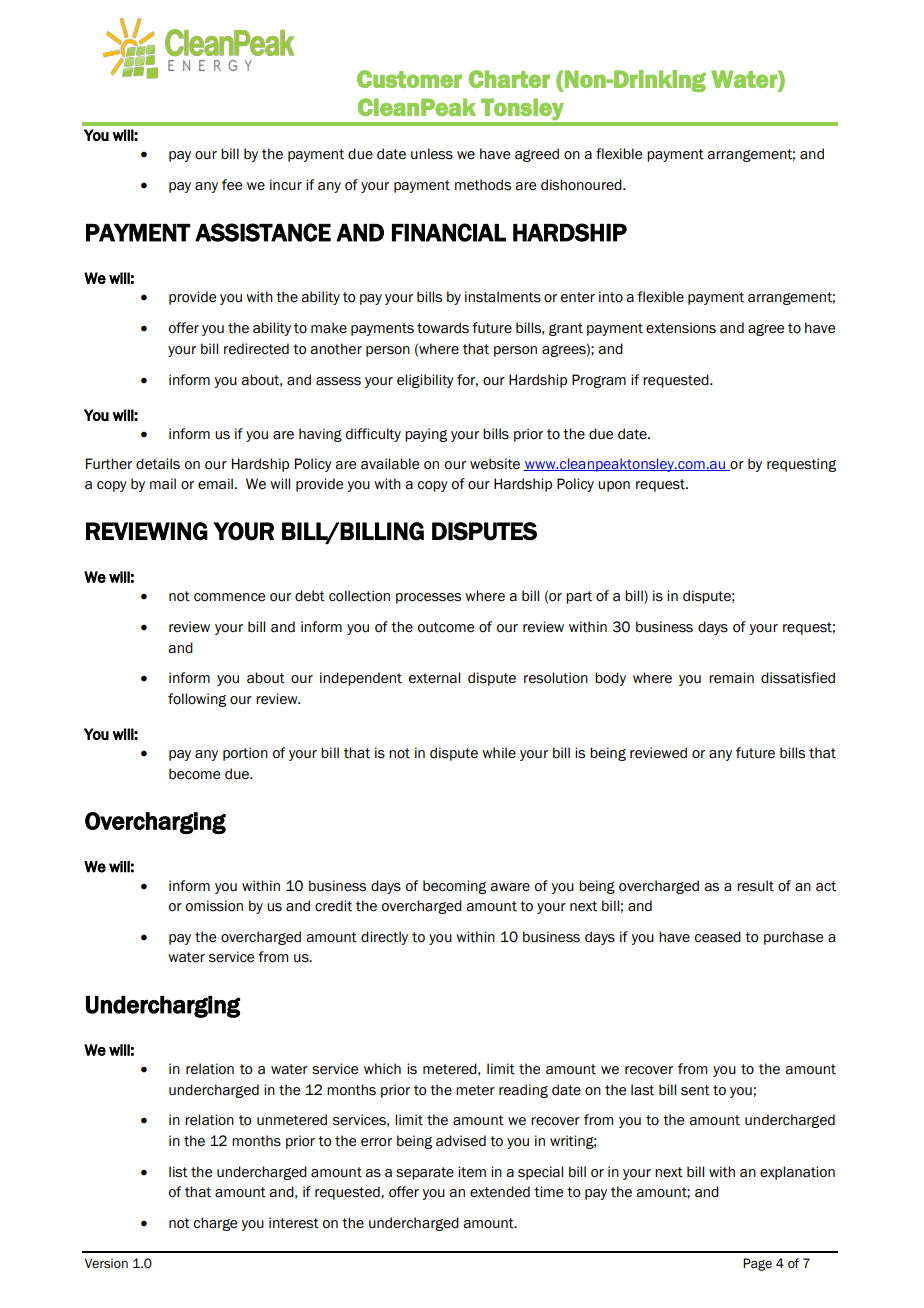 This page has height=1308, width=924. Describe the element at coordinates (582, 185) in the page. I see `dishonoured` at that location.
